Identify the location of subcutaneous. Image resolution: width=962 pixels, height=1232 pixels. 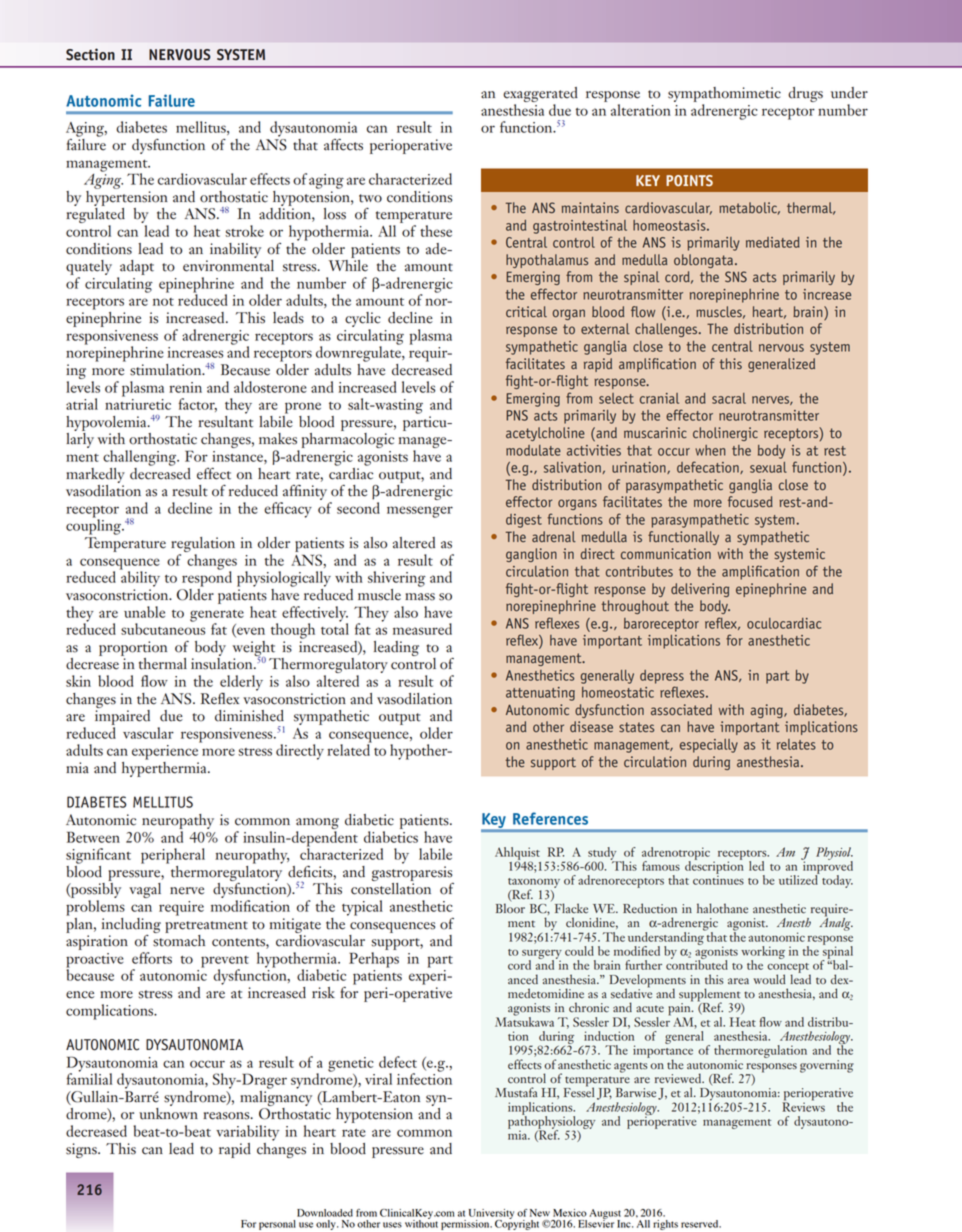
(163, 628).
